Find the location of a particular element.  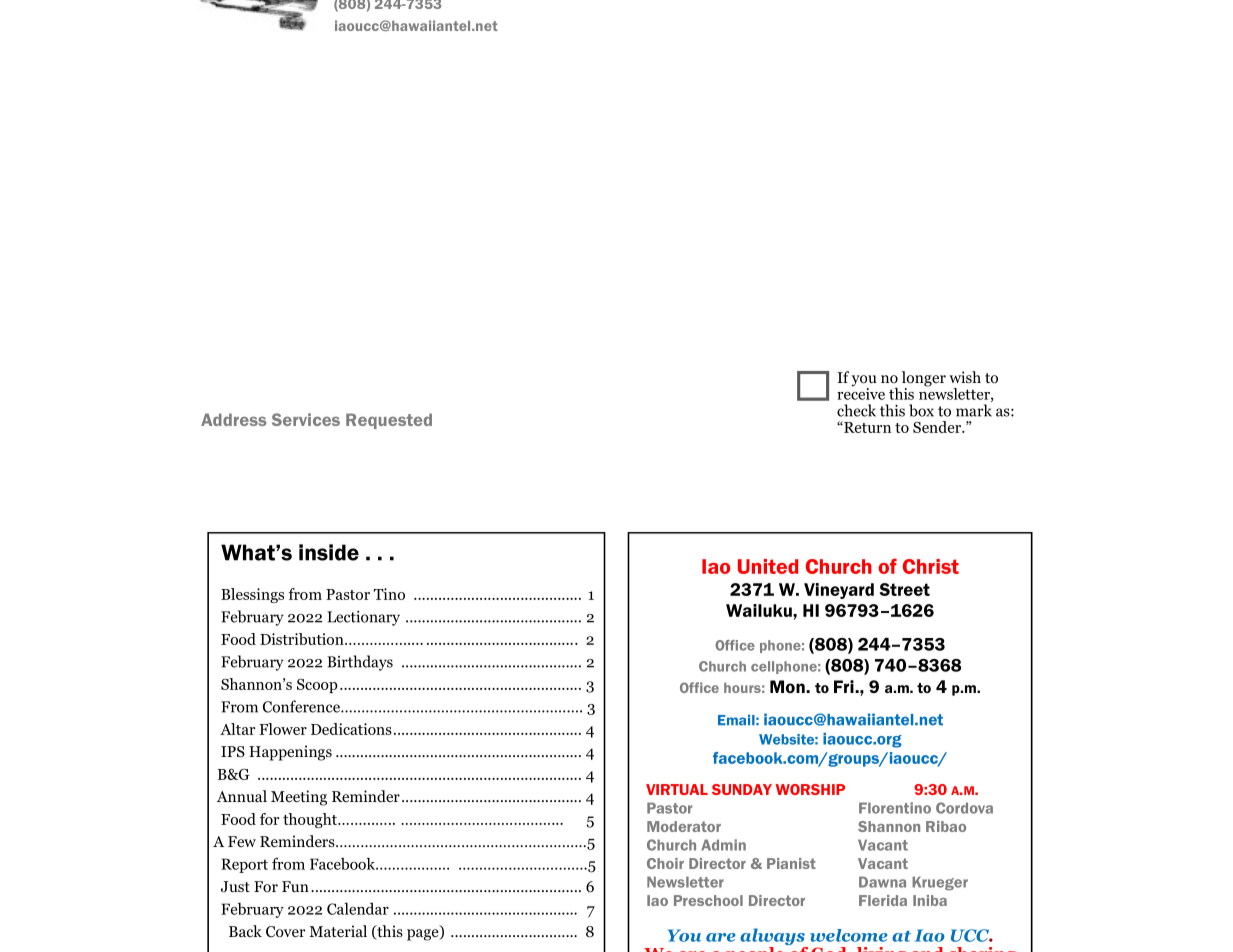

Birthdays is located at coordinates (360, 663).
